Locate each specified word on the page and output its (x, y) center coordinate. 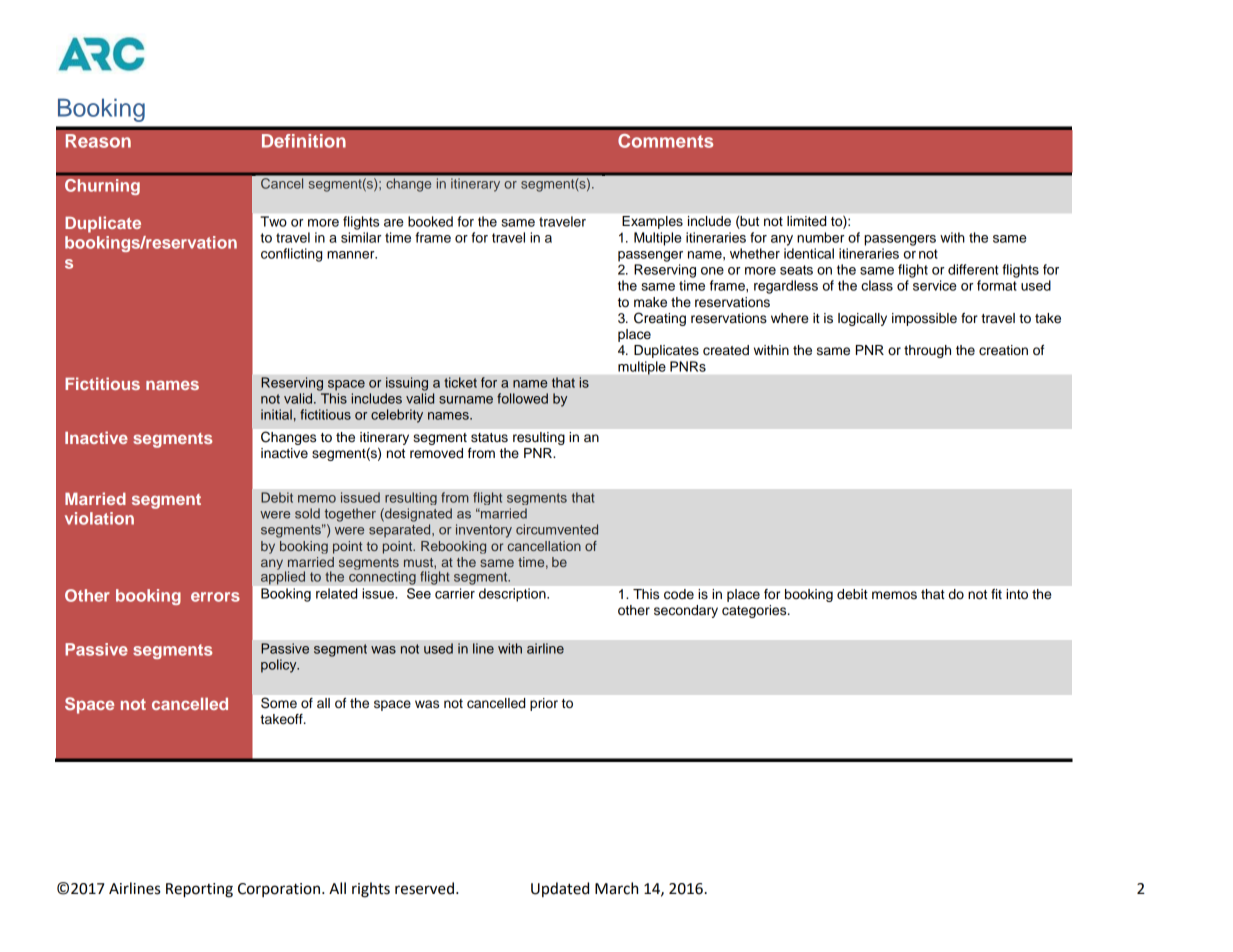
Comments (665, 141)
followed (522, 398)
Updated (560, 889)
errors (215, 597)
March (616, 888)
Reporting (199, 890)
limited (806, 221)
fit (996, 594)
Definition (304, 141)
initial (276, 414)
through (927, 351)
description (513, 595)
